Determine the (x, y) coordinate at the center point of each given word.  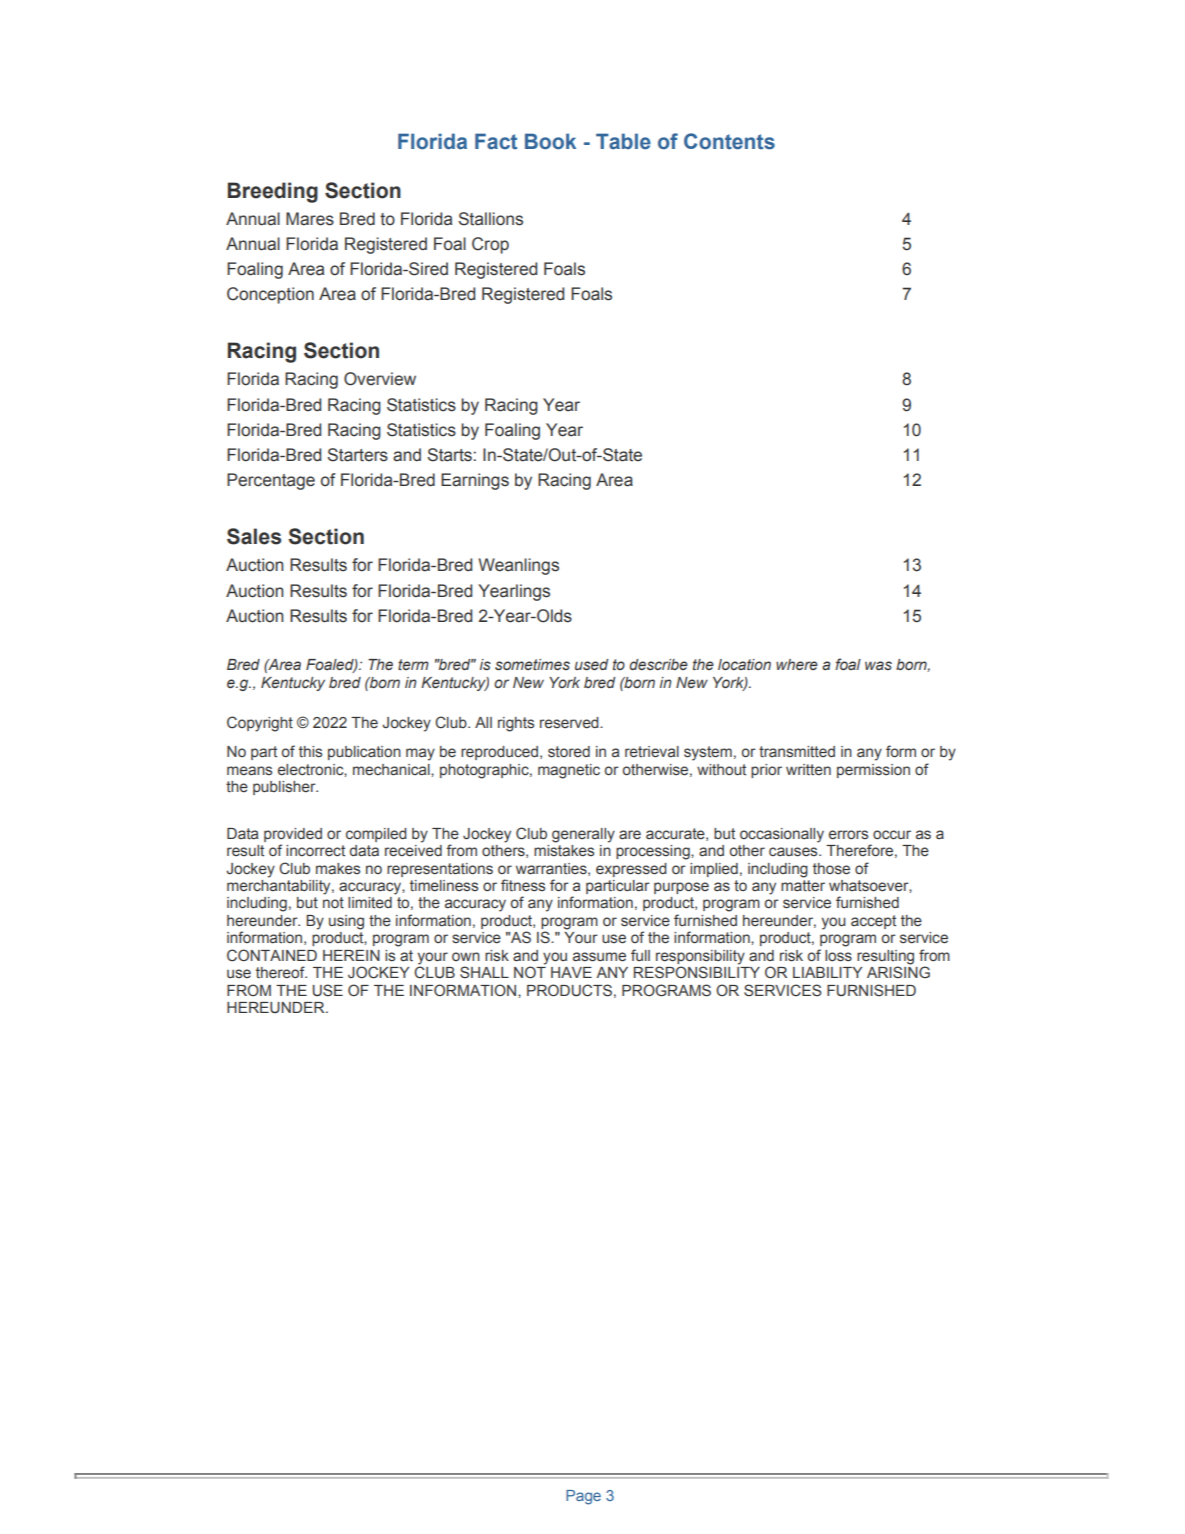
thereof (281, 972)
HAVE (571, 972)
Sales (254, 536)
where (797, 664)
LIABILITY (827, 972)
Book (550, 141)
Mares (310, 219)
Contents (729, 141)
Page (583, 1497)
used (591, 665)
